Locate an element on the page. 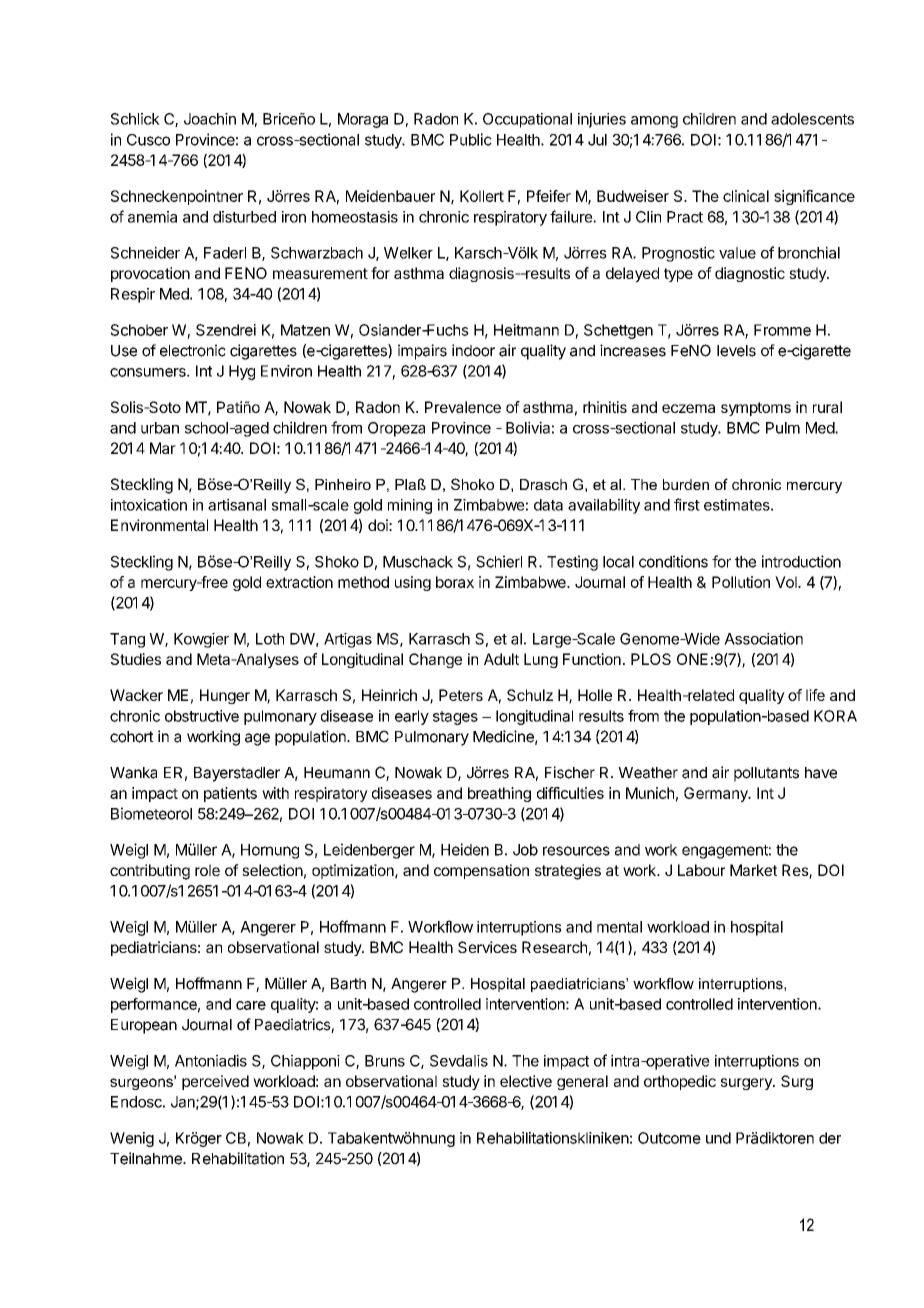 This image has width=924, height=1308. Association is located at coordinates (763, 638).
